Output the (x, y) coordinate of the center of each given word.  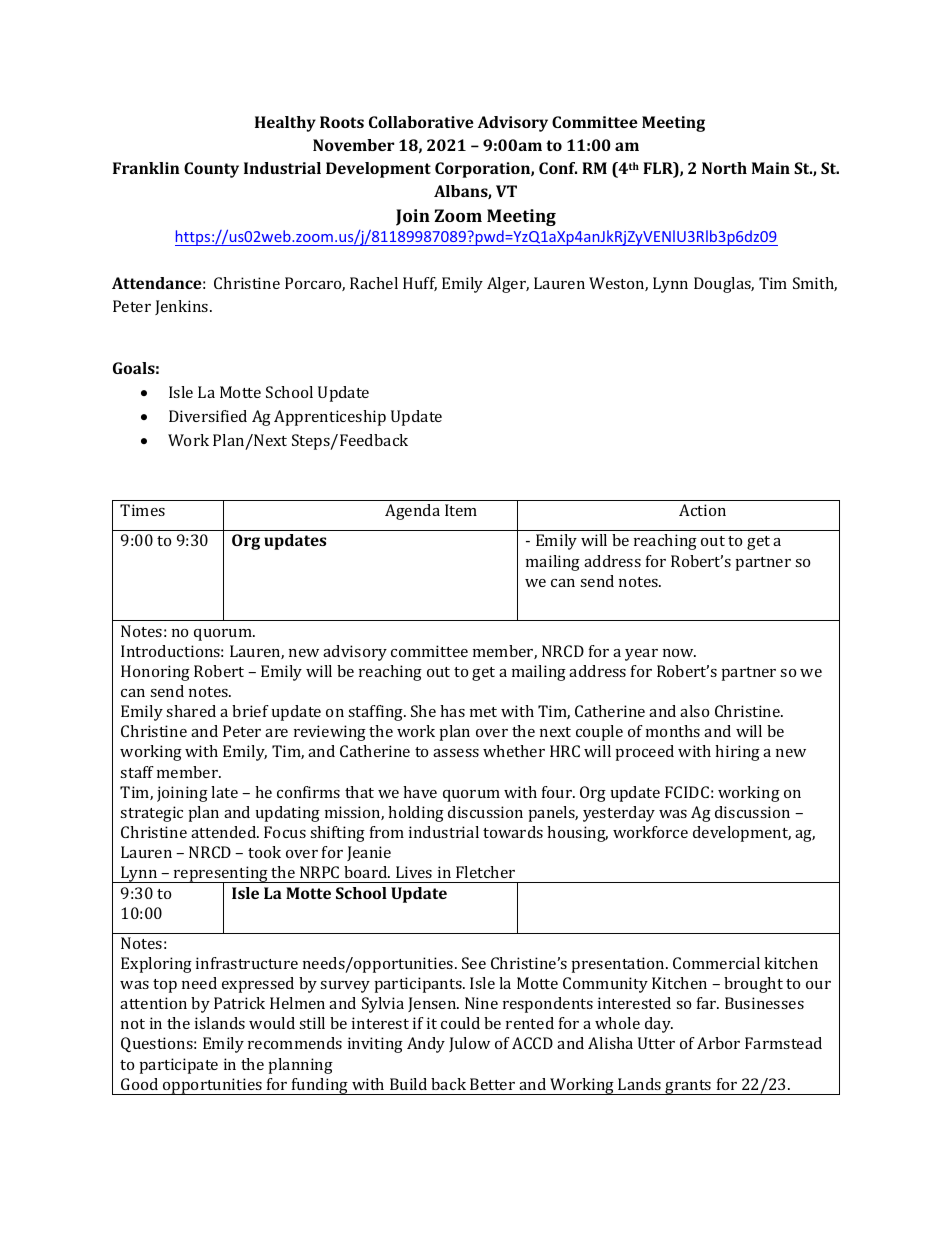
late (224, 792)
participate (179, 1066)
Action (702, 510)
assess (456, 753)
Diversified (208, 416)
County (211, 170)
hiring (737, 753)
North (724, 168)
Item (461, 510)
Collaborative (421, 122)
